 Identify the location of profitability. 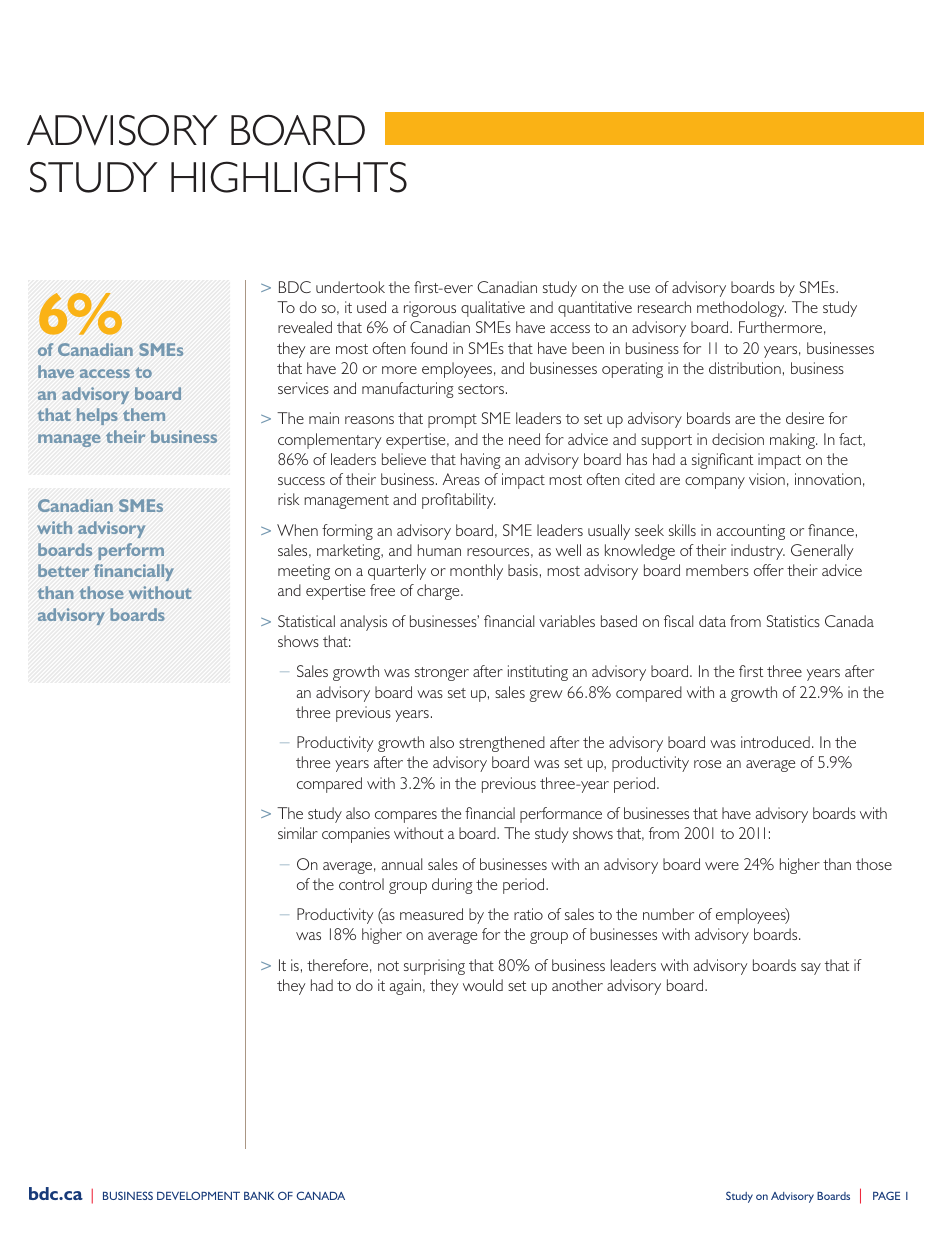
(458, 501).
